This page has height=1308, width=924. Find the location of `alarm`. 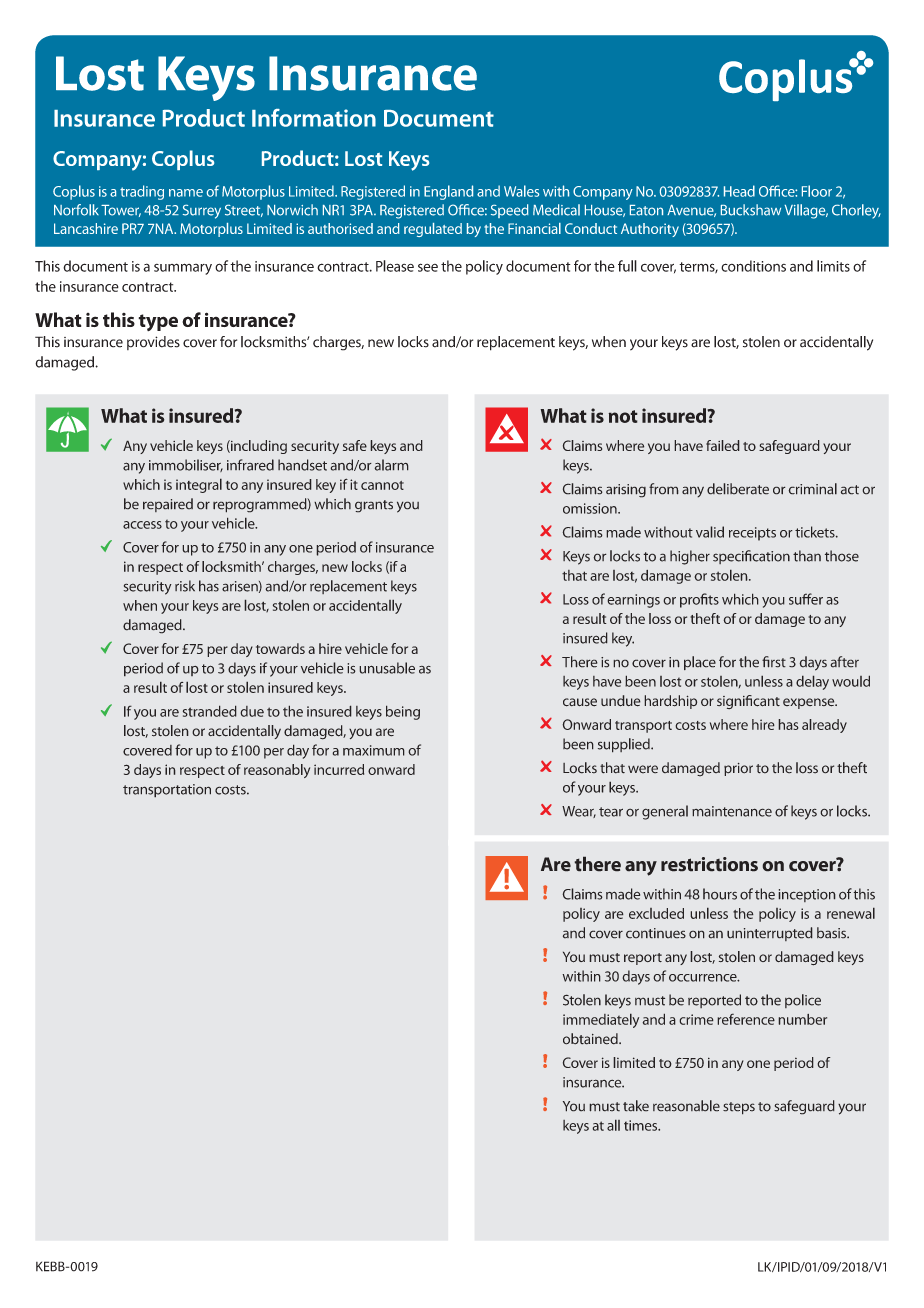

alarm is located at coordinates (391, 465).
